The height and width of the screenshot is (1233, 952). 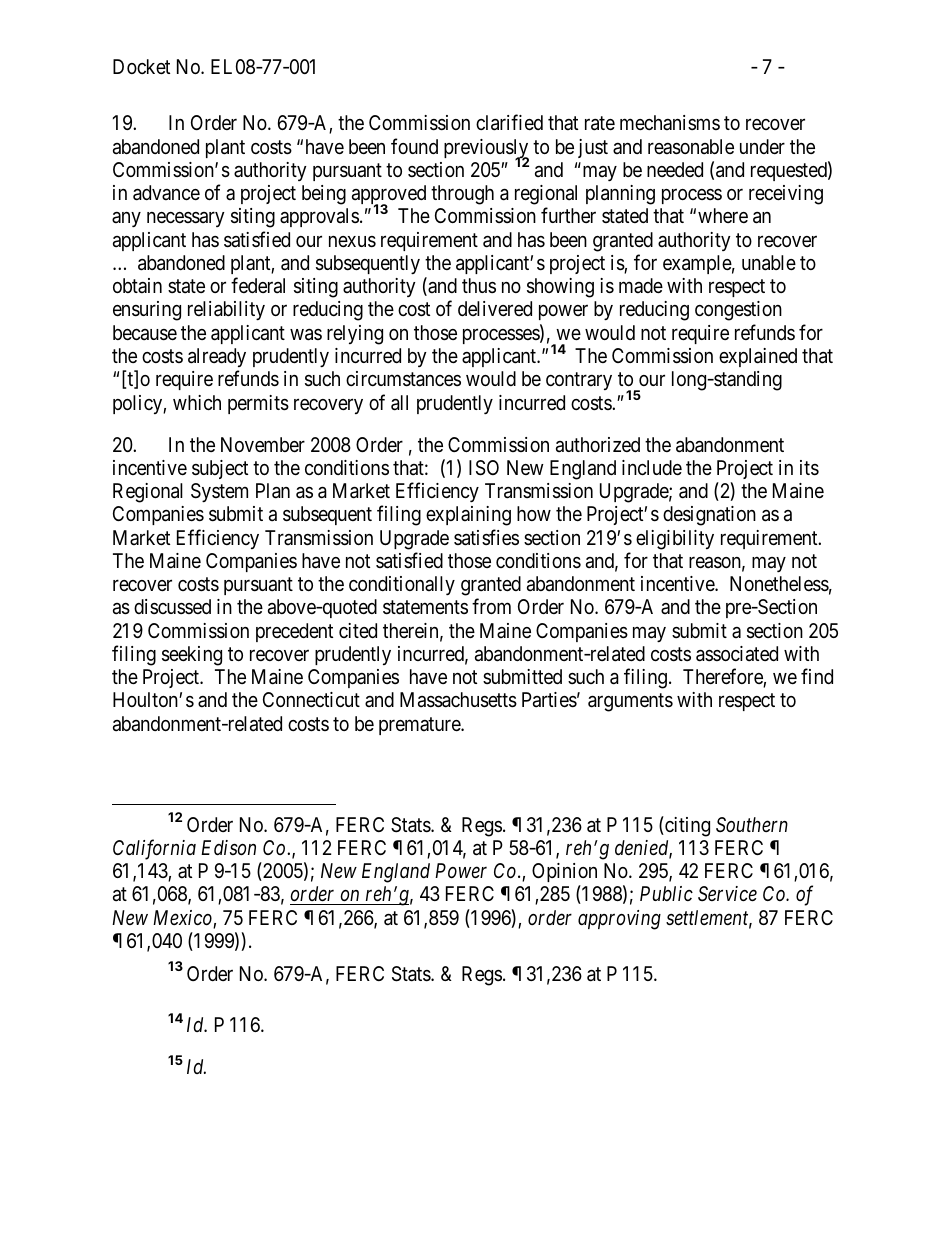 I want to click on seeking, so click(x=192, y=656).
